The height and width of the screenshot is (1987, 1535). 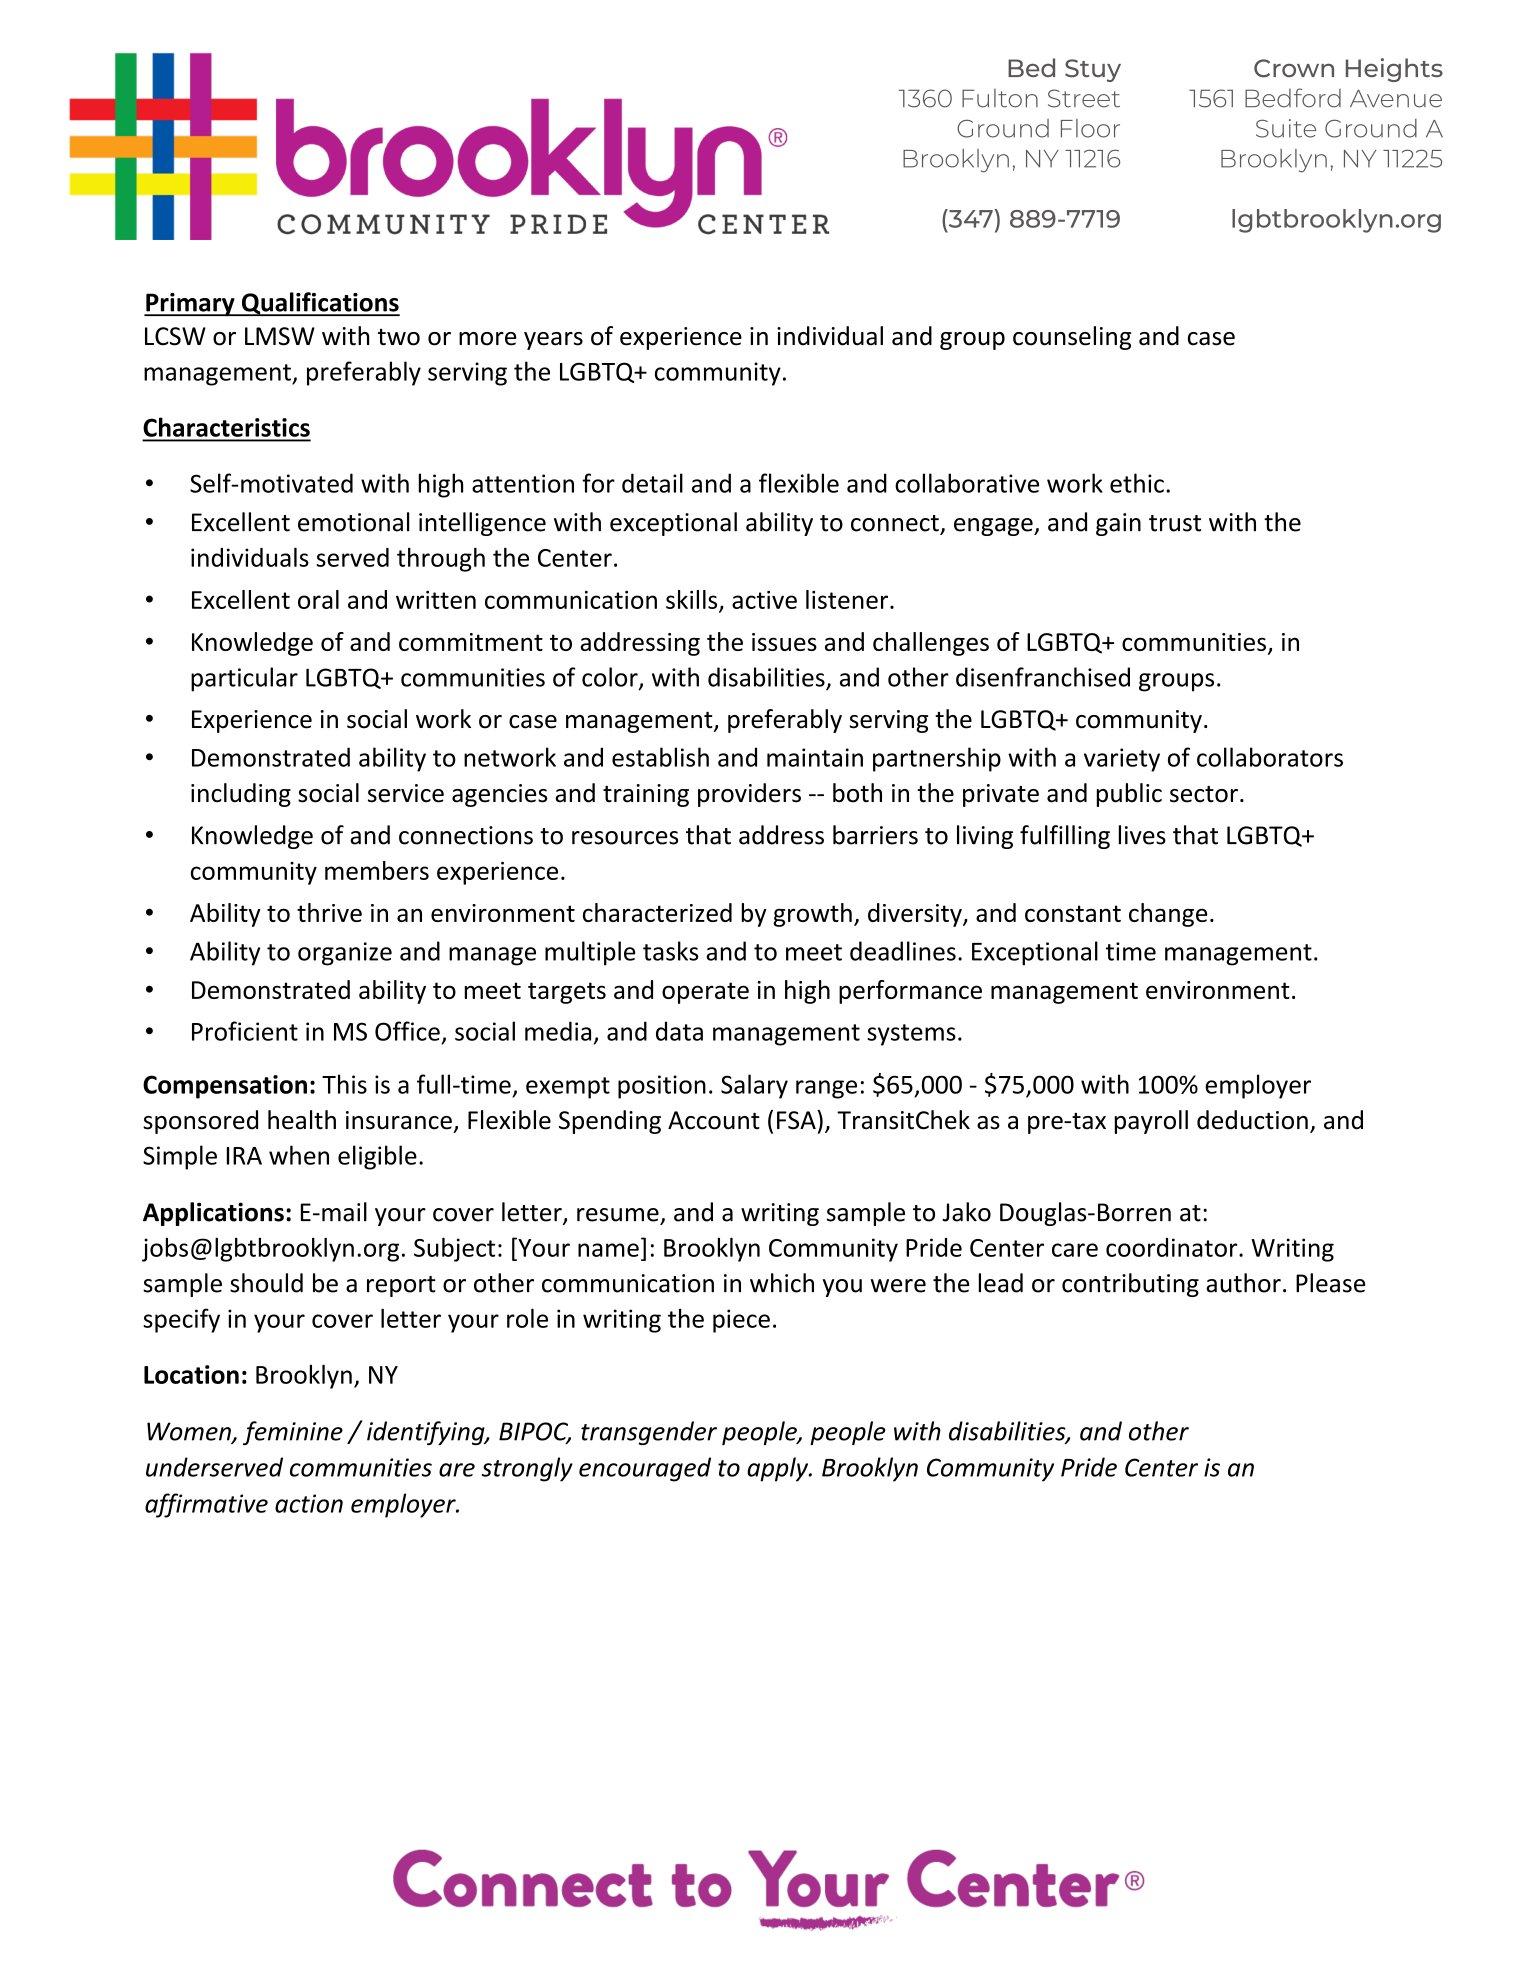 What do you see at coordinates (1000, 98) in the screenshot?
I see `Fulton` at bounding box center [1000, 98].
